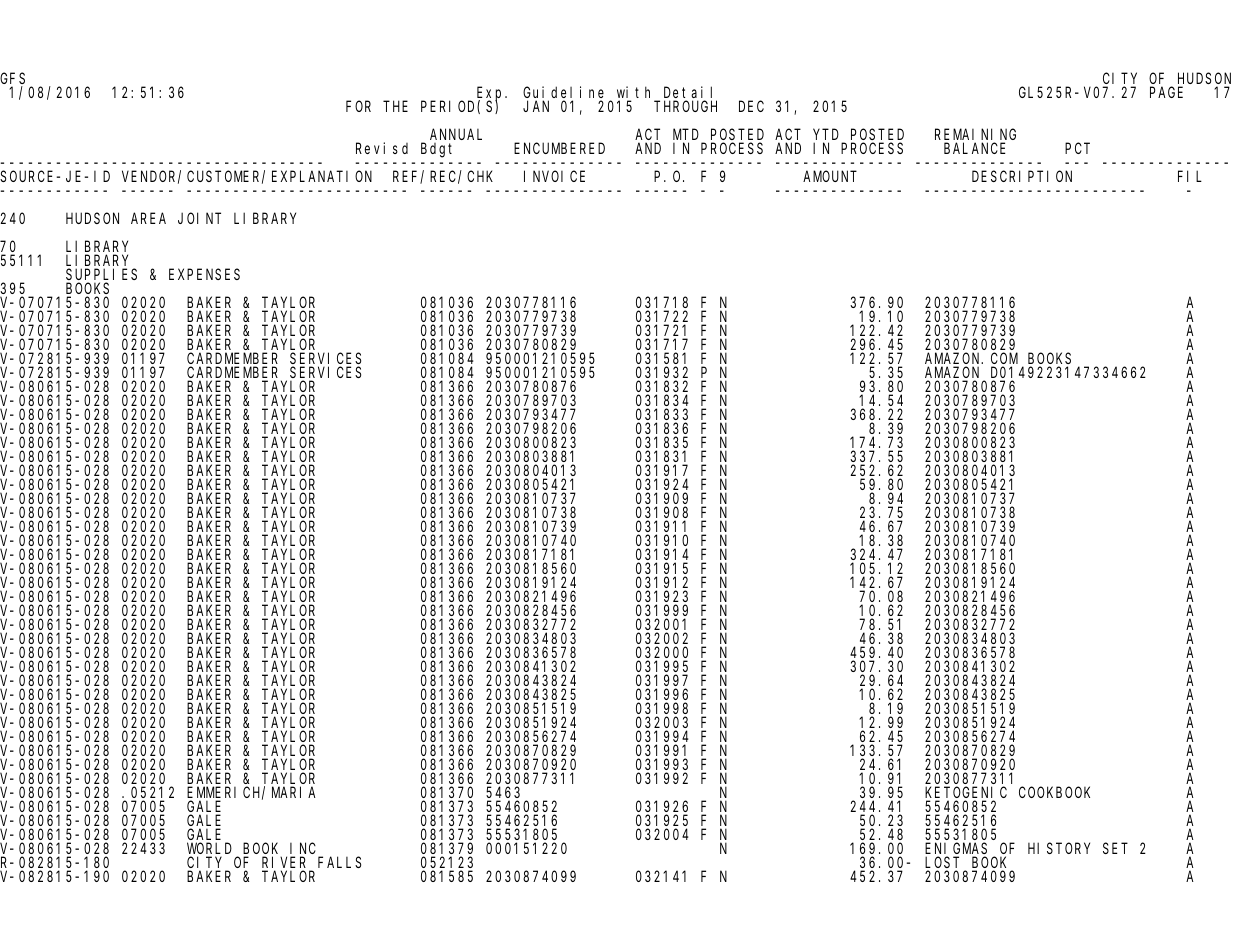  I want to click on THROUGH, so click(685, 106).
